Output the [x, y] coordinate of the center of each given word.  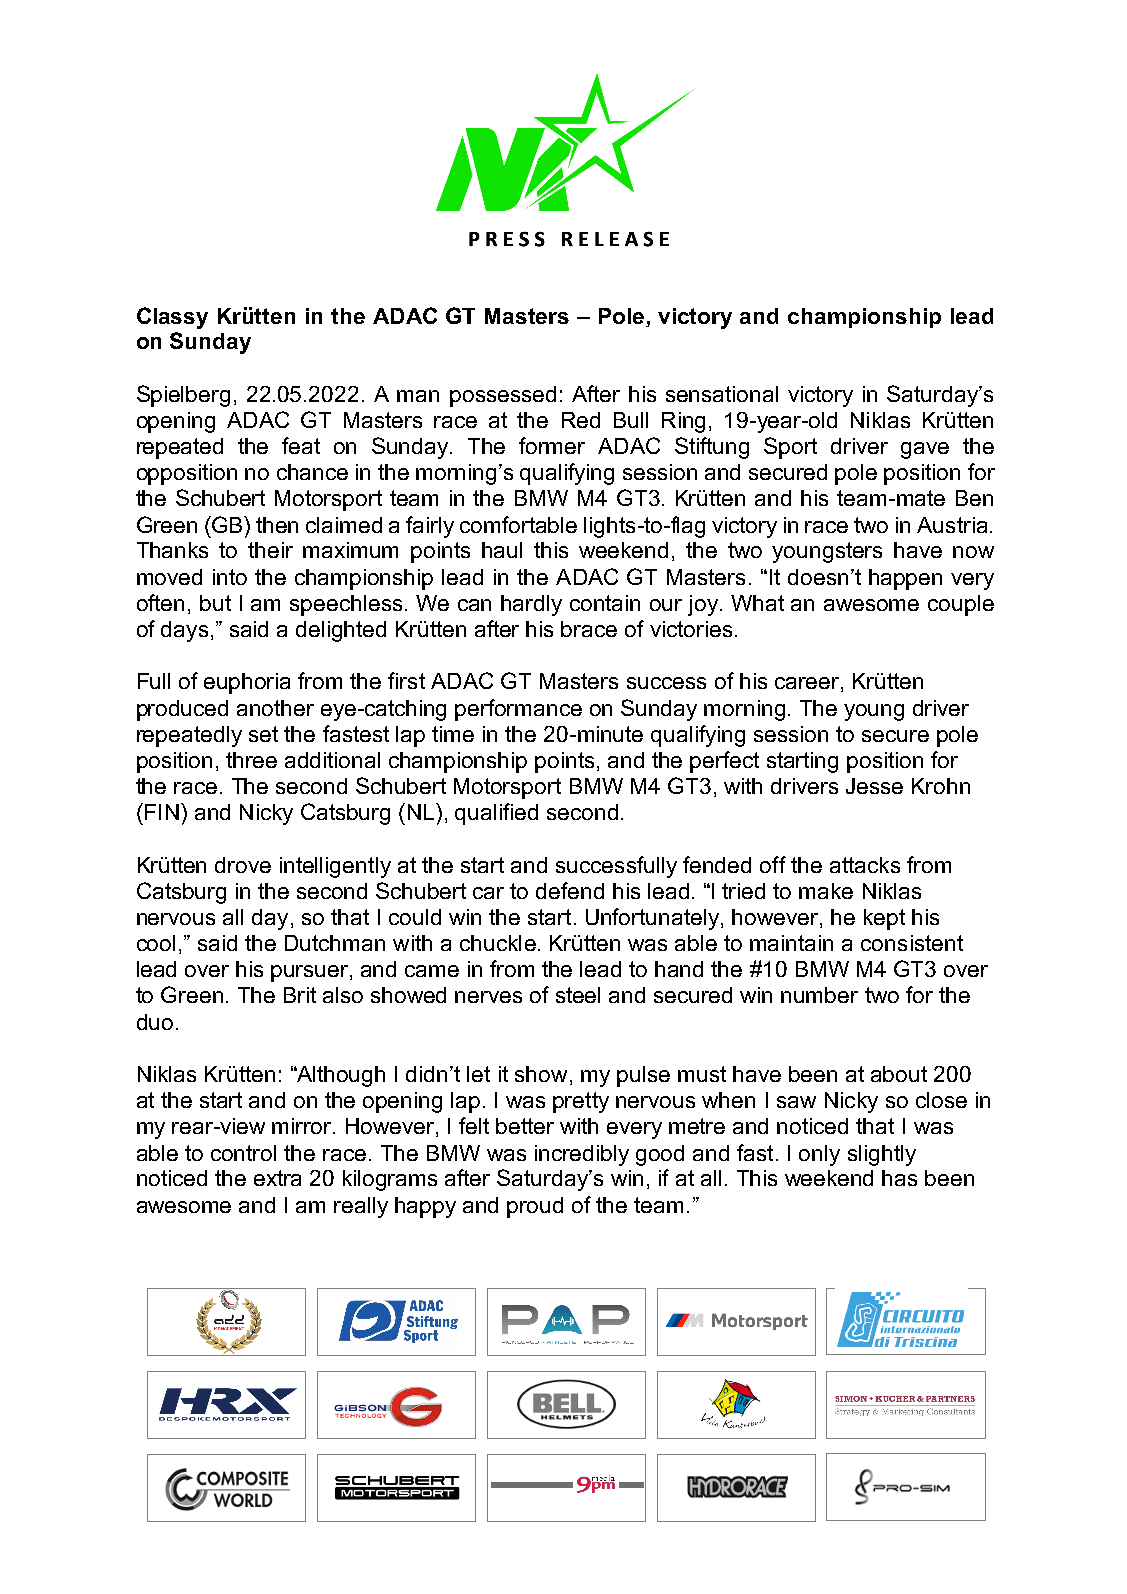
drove [243, 865]
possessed [503, 396]
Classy [172, 318]
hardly [531, 605]
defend [570, 890]
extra [277, 1178]
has [899, 1178]
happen [905, 579]
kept [884, 919]
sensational [722, 394]
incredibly [582, 1155]
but [215, 603]
